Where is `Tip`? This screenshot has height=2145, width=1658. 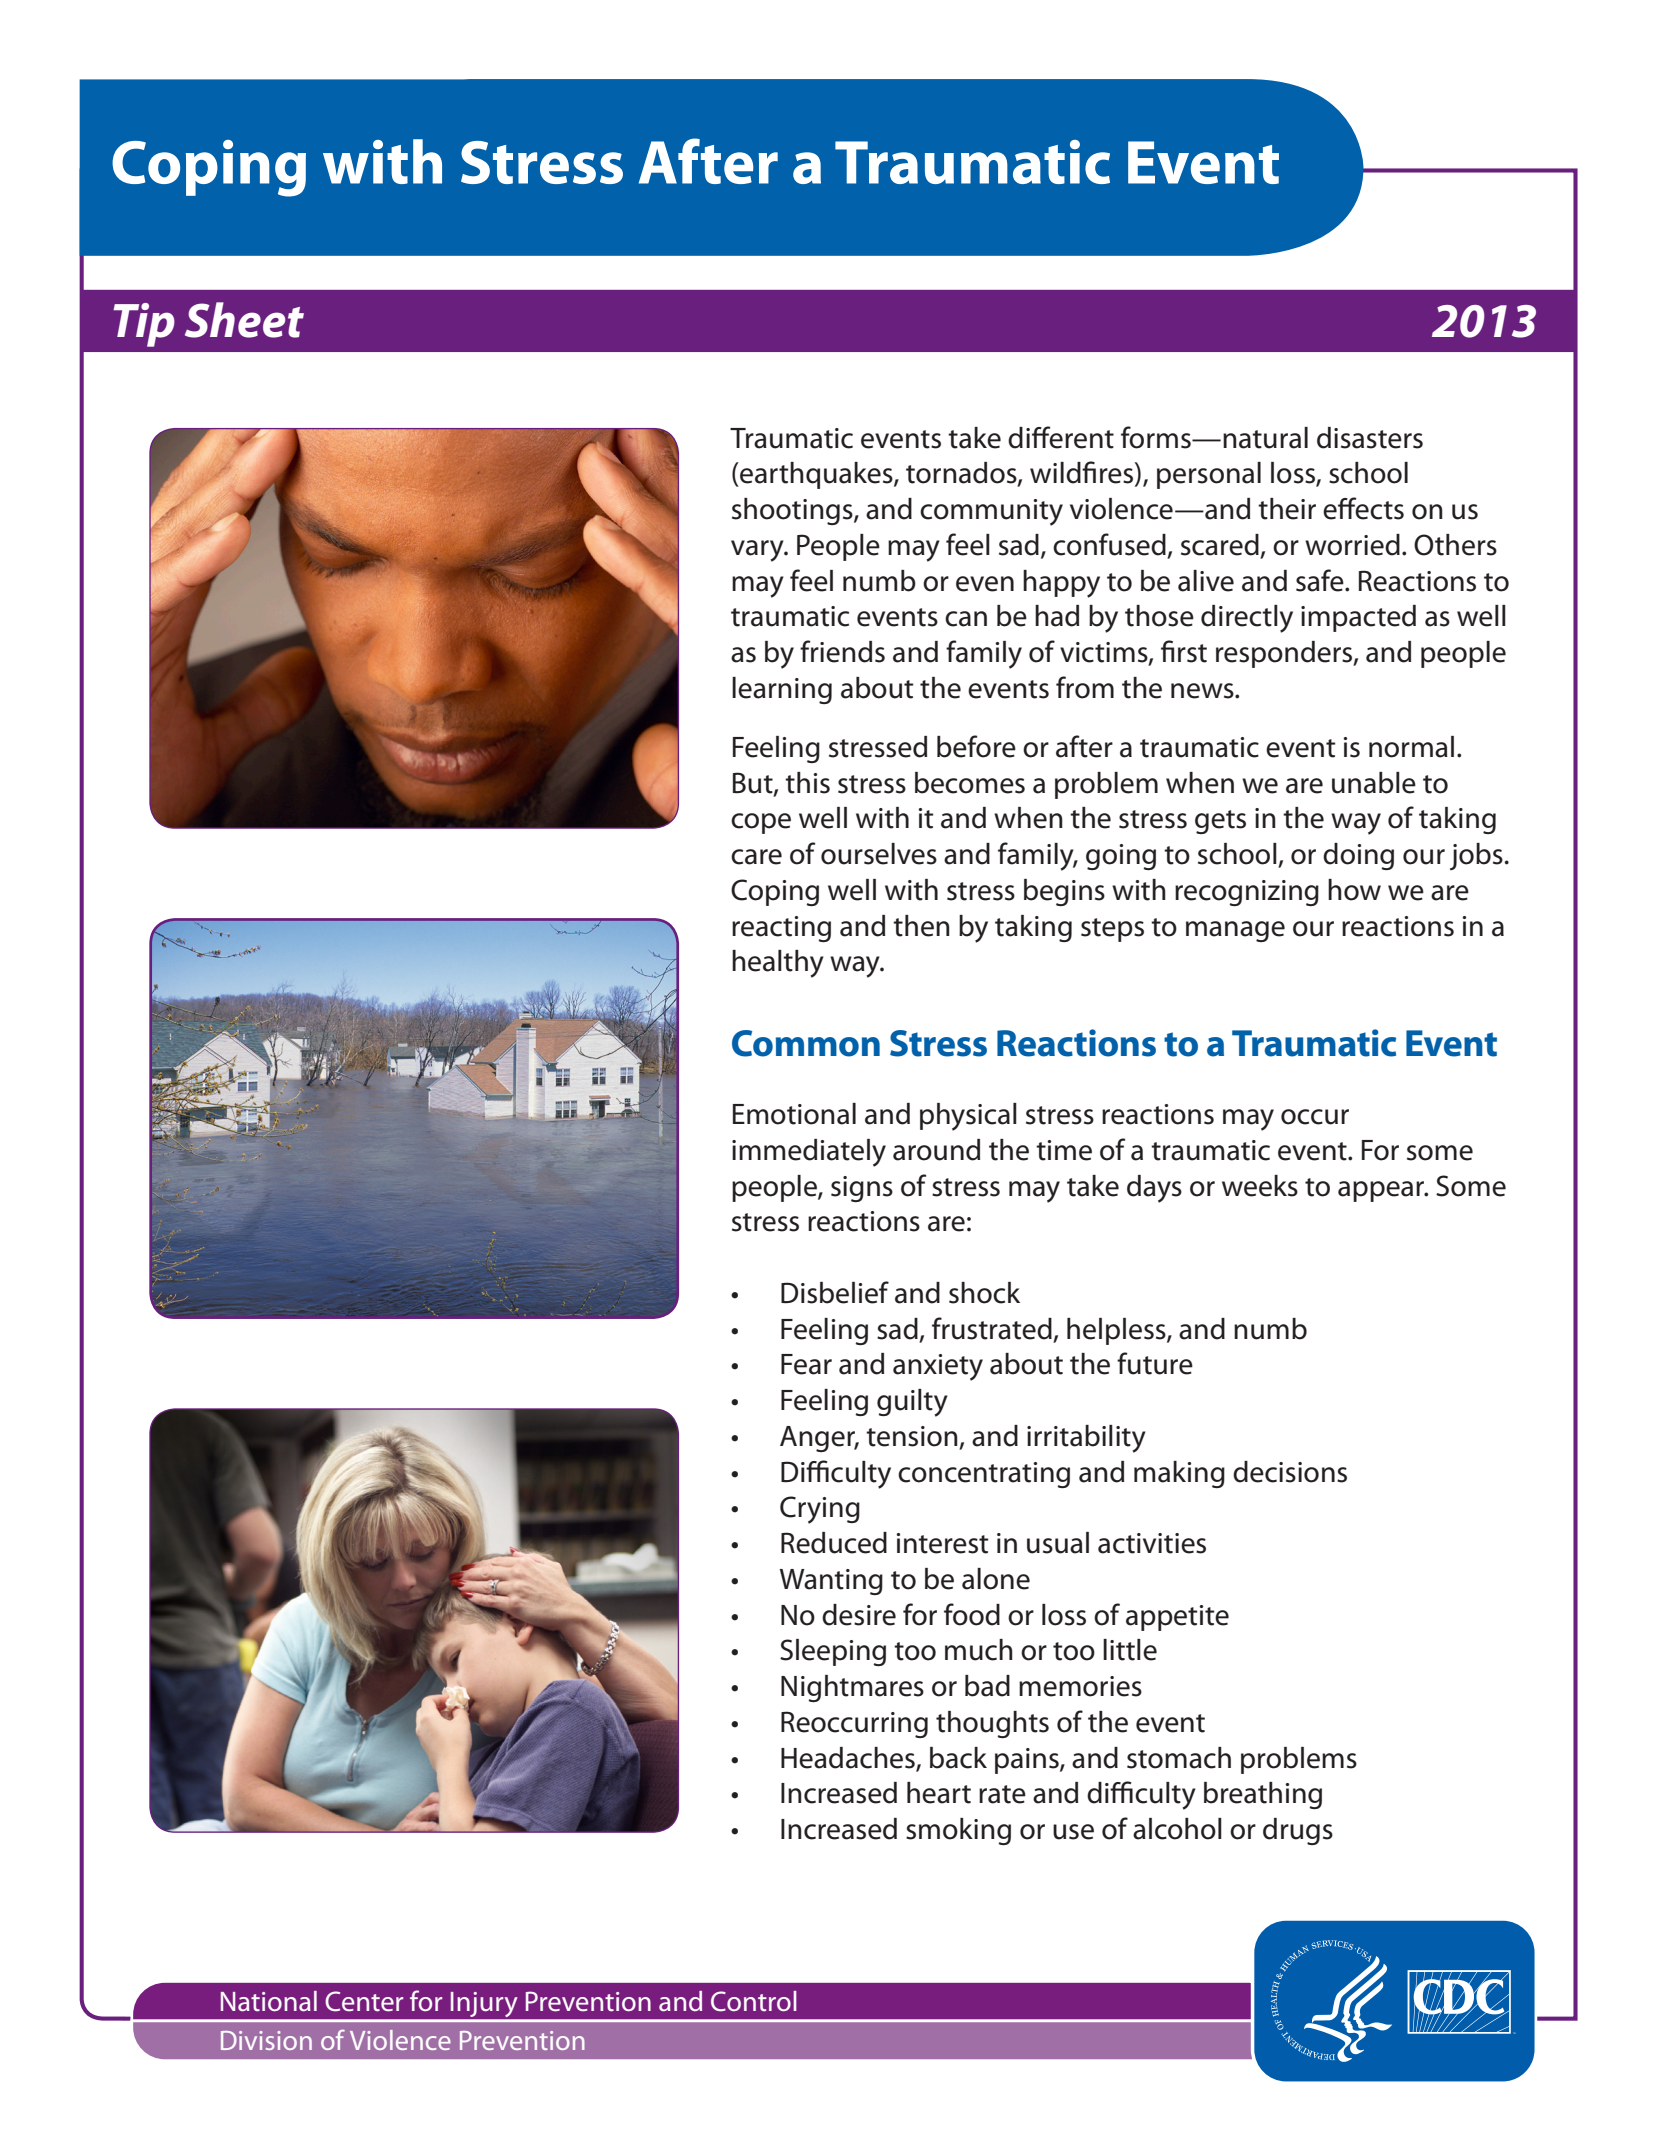 Tip is located at coordinates (144, 325).
